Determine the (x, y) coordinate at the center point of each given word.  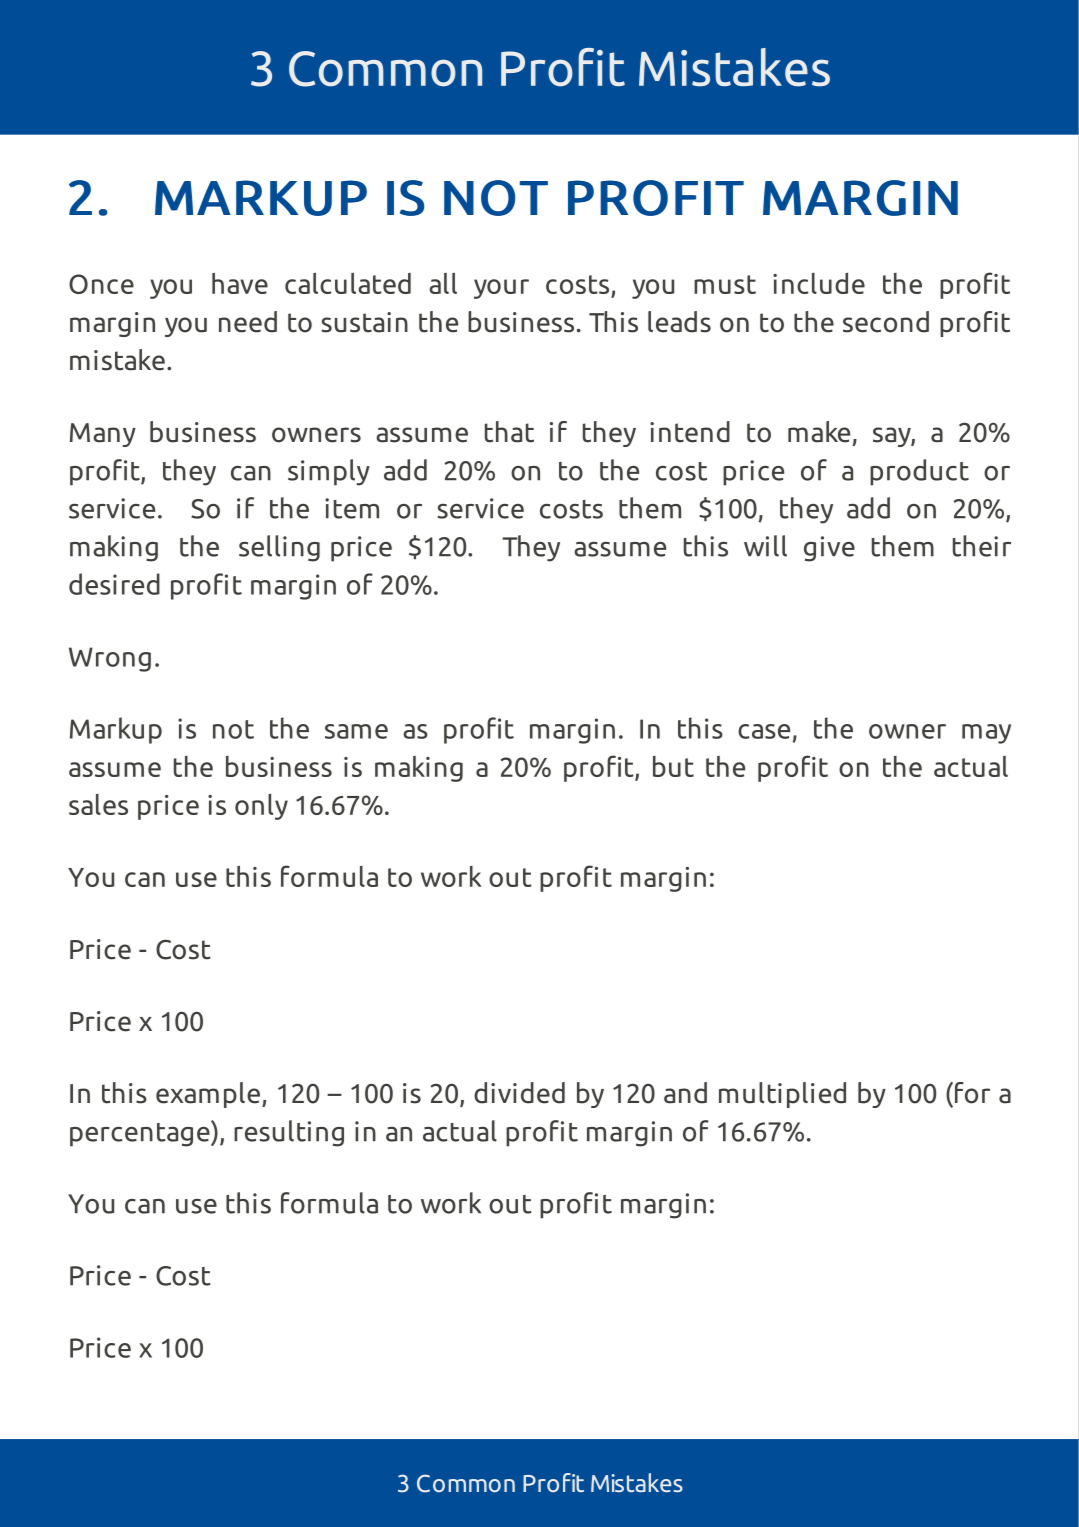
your (501, 289)
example (208, 1095)
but (673, 766)
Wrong (110, 659)
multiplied (782, 1095)
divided (519, 1093)
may (986, 734)
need (248, 322)
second (886, 322)
